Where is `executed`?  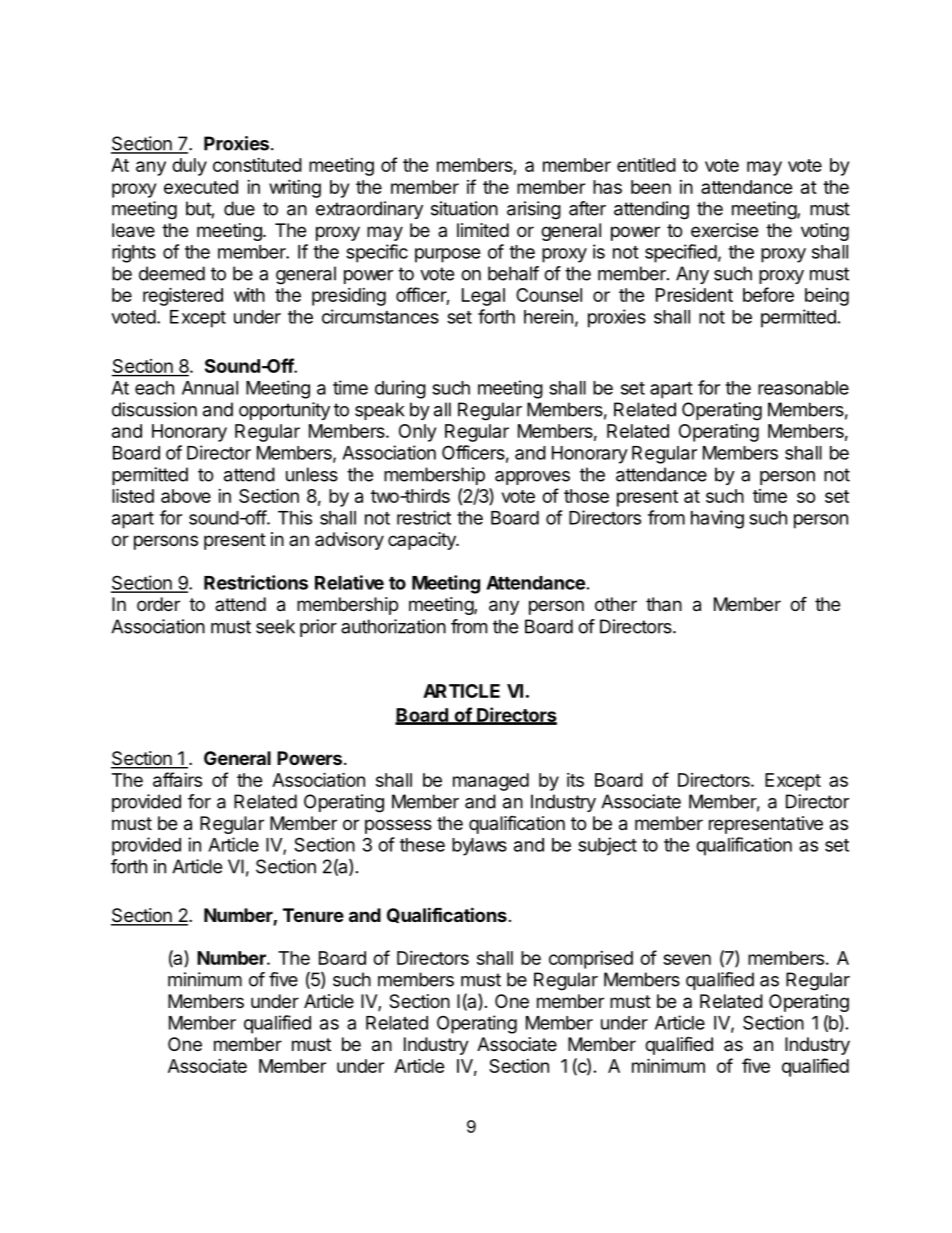 executed is located at coordinates (201, 187).
